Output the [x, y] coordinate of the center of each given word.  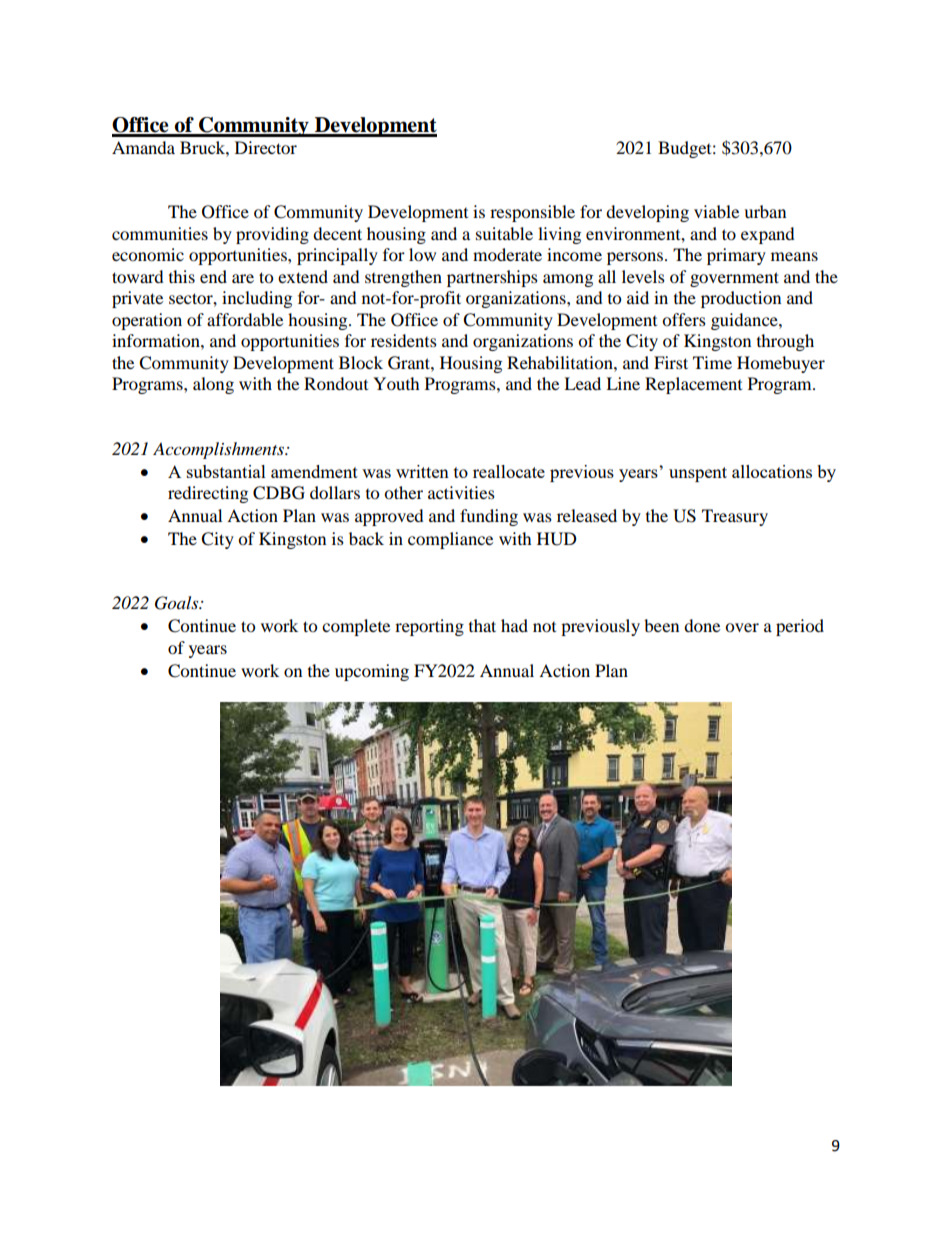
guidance [745, 321]
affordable [245, 319]
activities [461, 492]
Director [266, 147]
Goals [178, 603]
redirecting [208, 494]
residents [404, 340]
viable [716, 211]
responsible [532, 213]
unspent [698, 474]
